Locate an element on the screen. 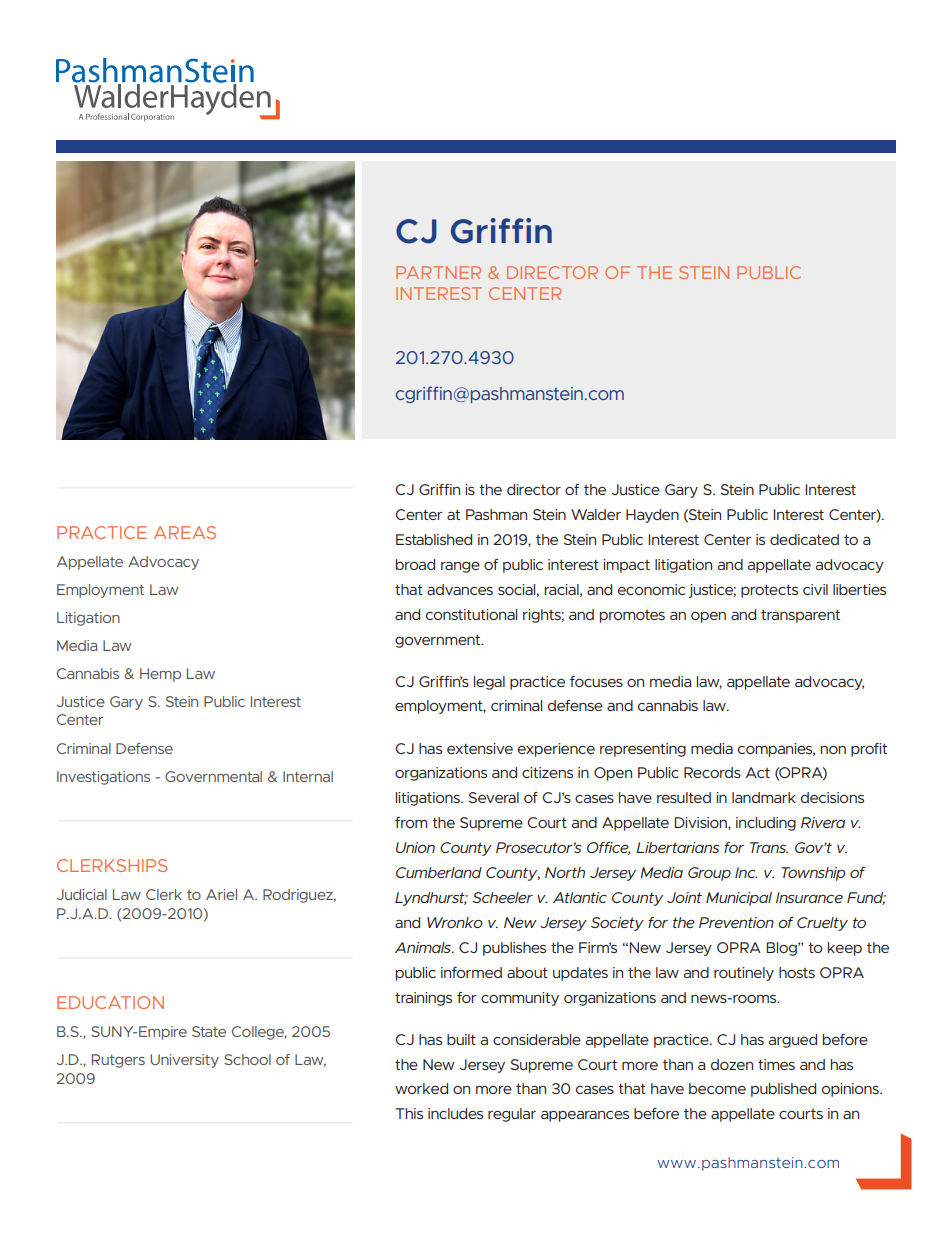  including is located at coordinates (766, 824).
